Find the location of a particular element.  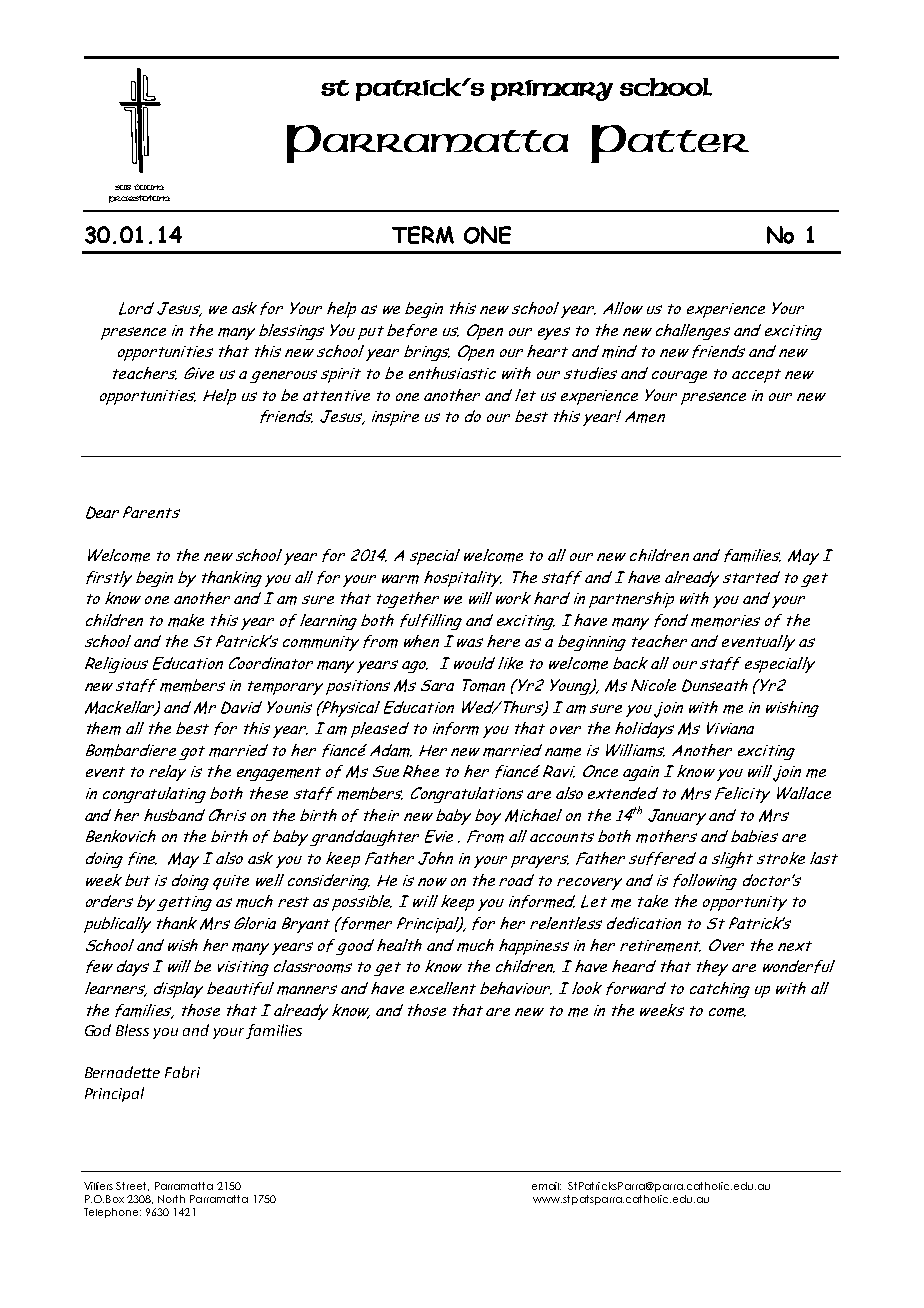

TERM is located at coordinates (423, 235).
